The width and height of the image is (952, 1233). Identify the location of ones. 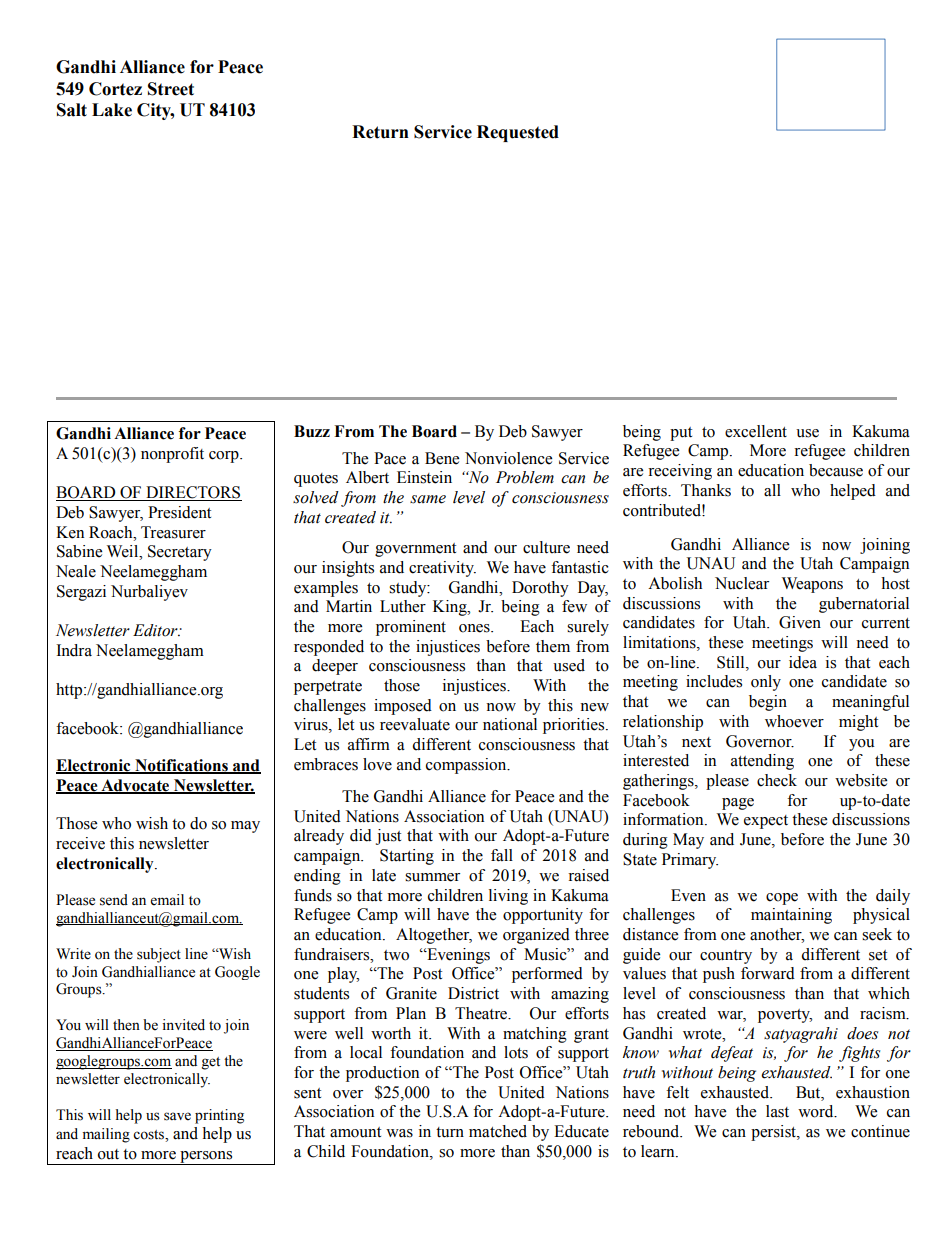
(475, 628).
